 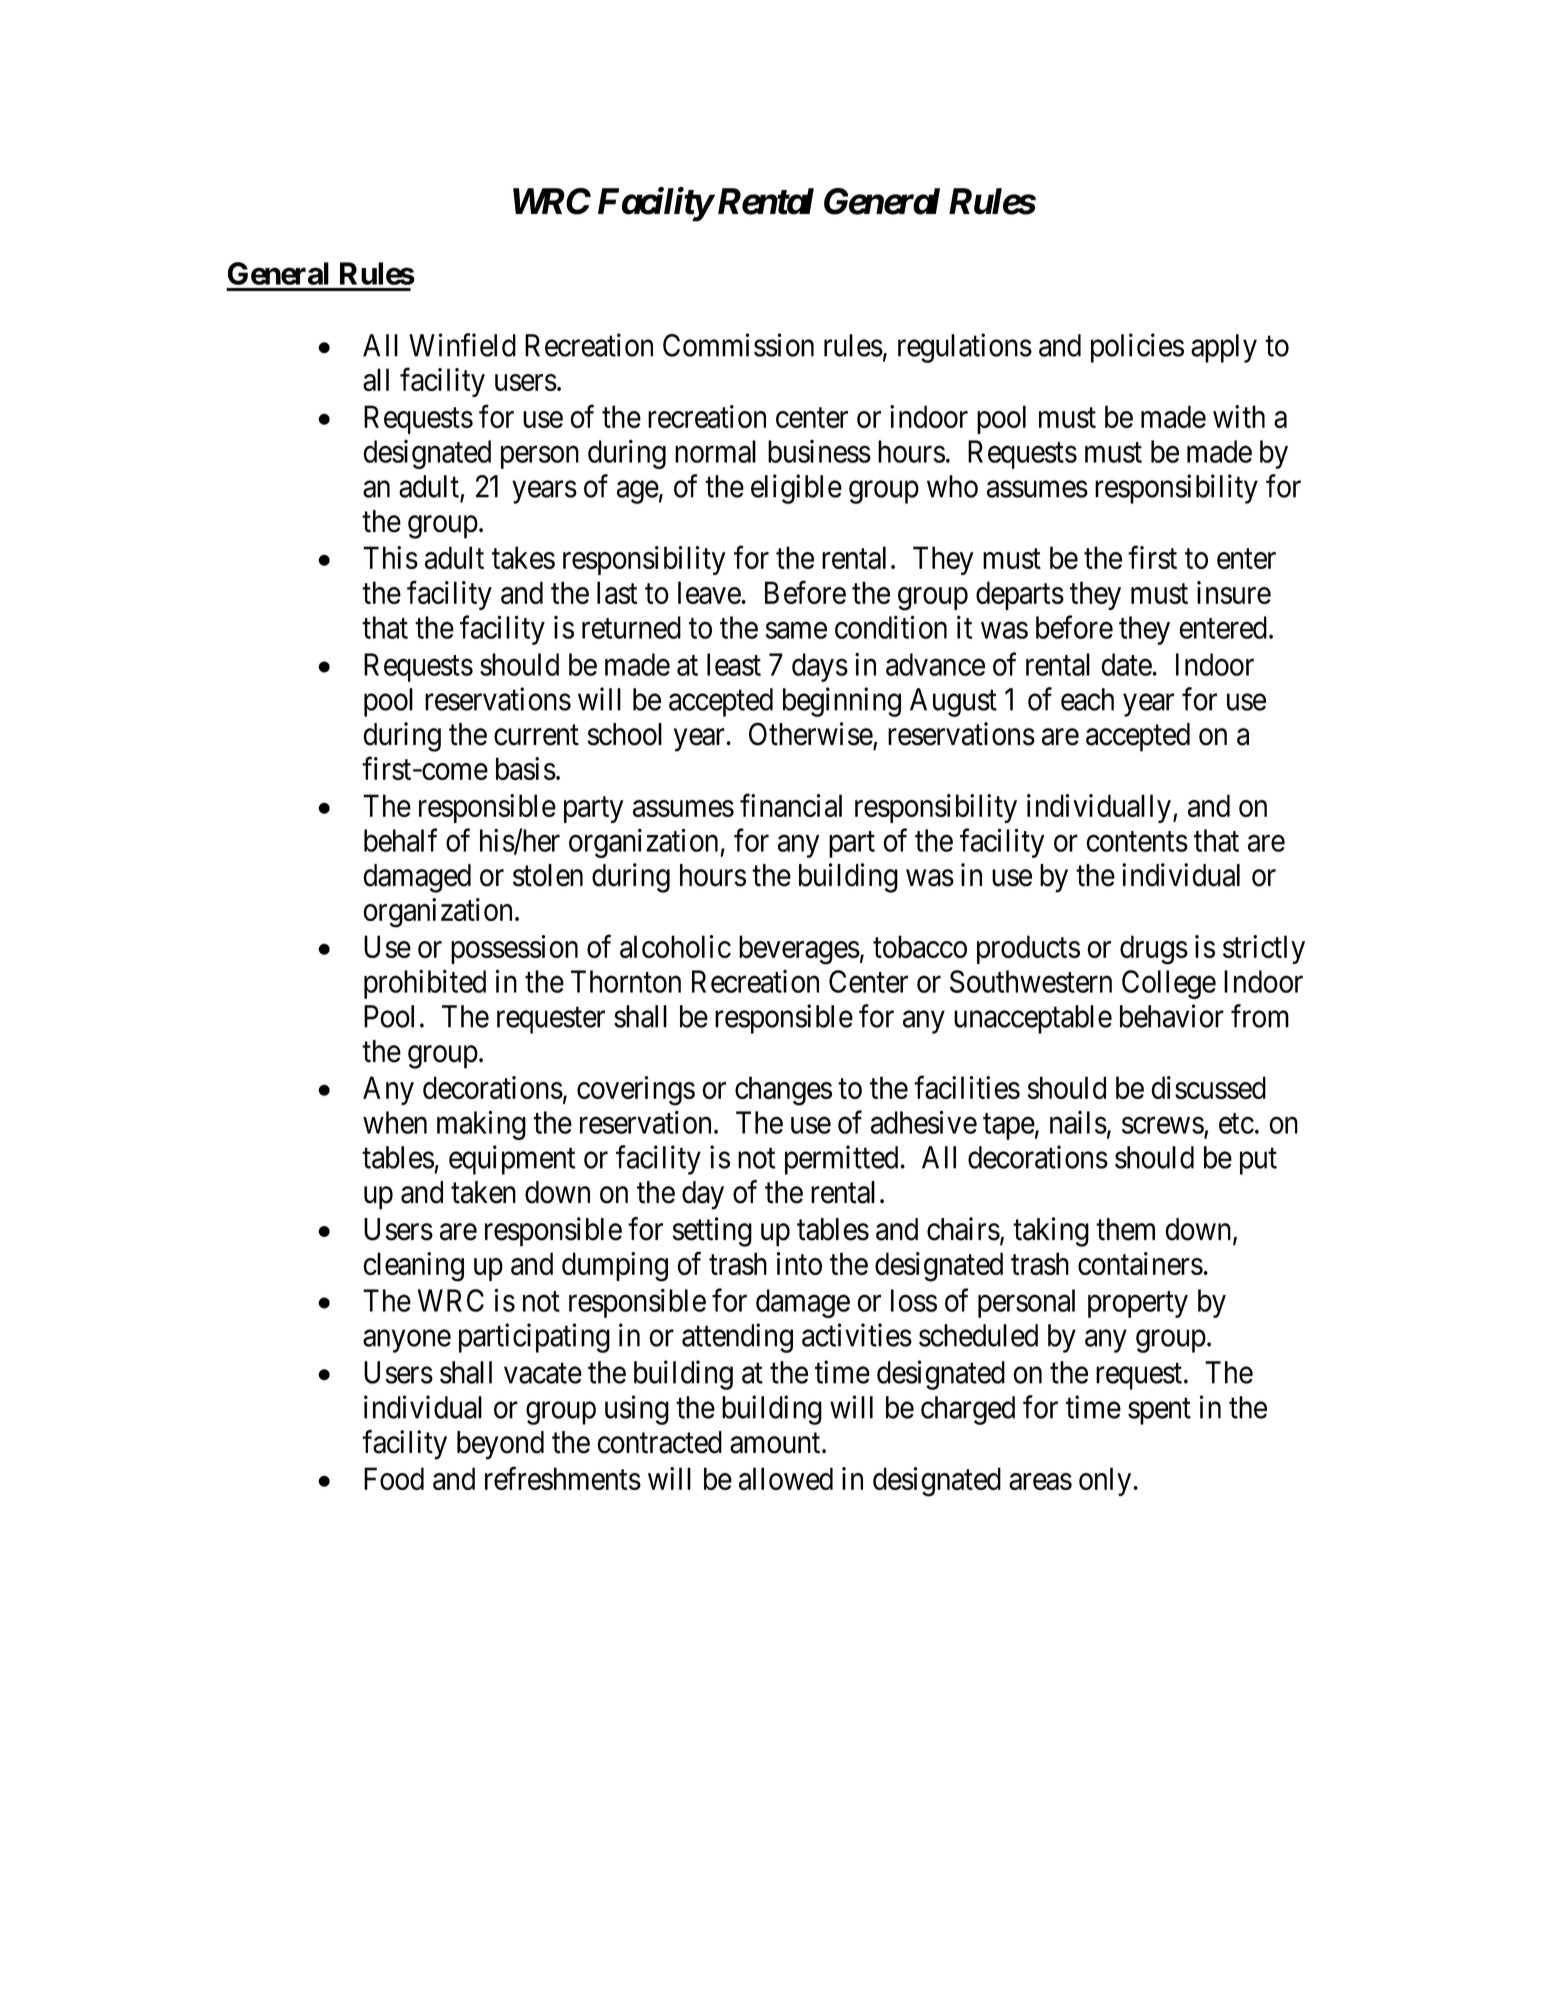 What do you see at coordinates (500, 1445) in the page?
I see `beyond` at bounding box center [500, 1445].
